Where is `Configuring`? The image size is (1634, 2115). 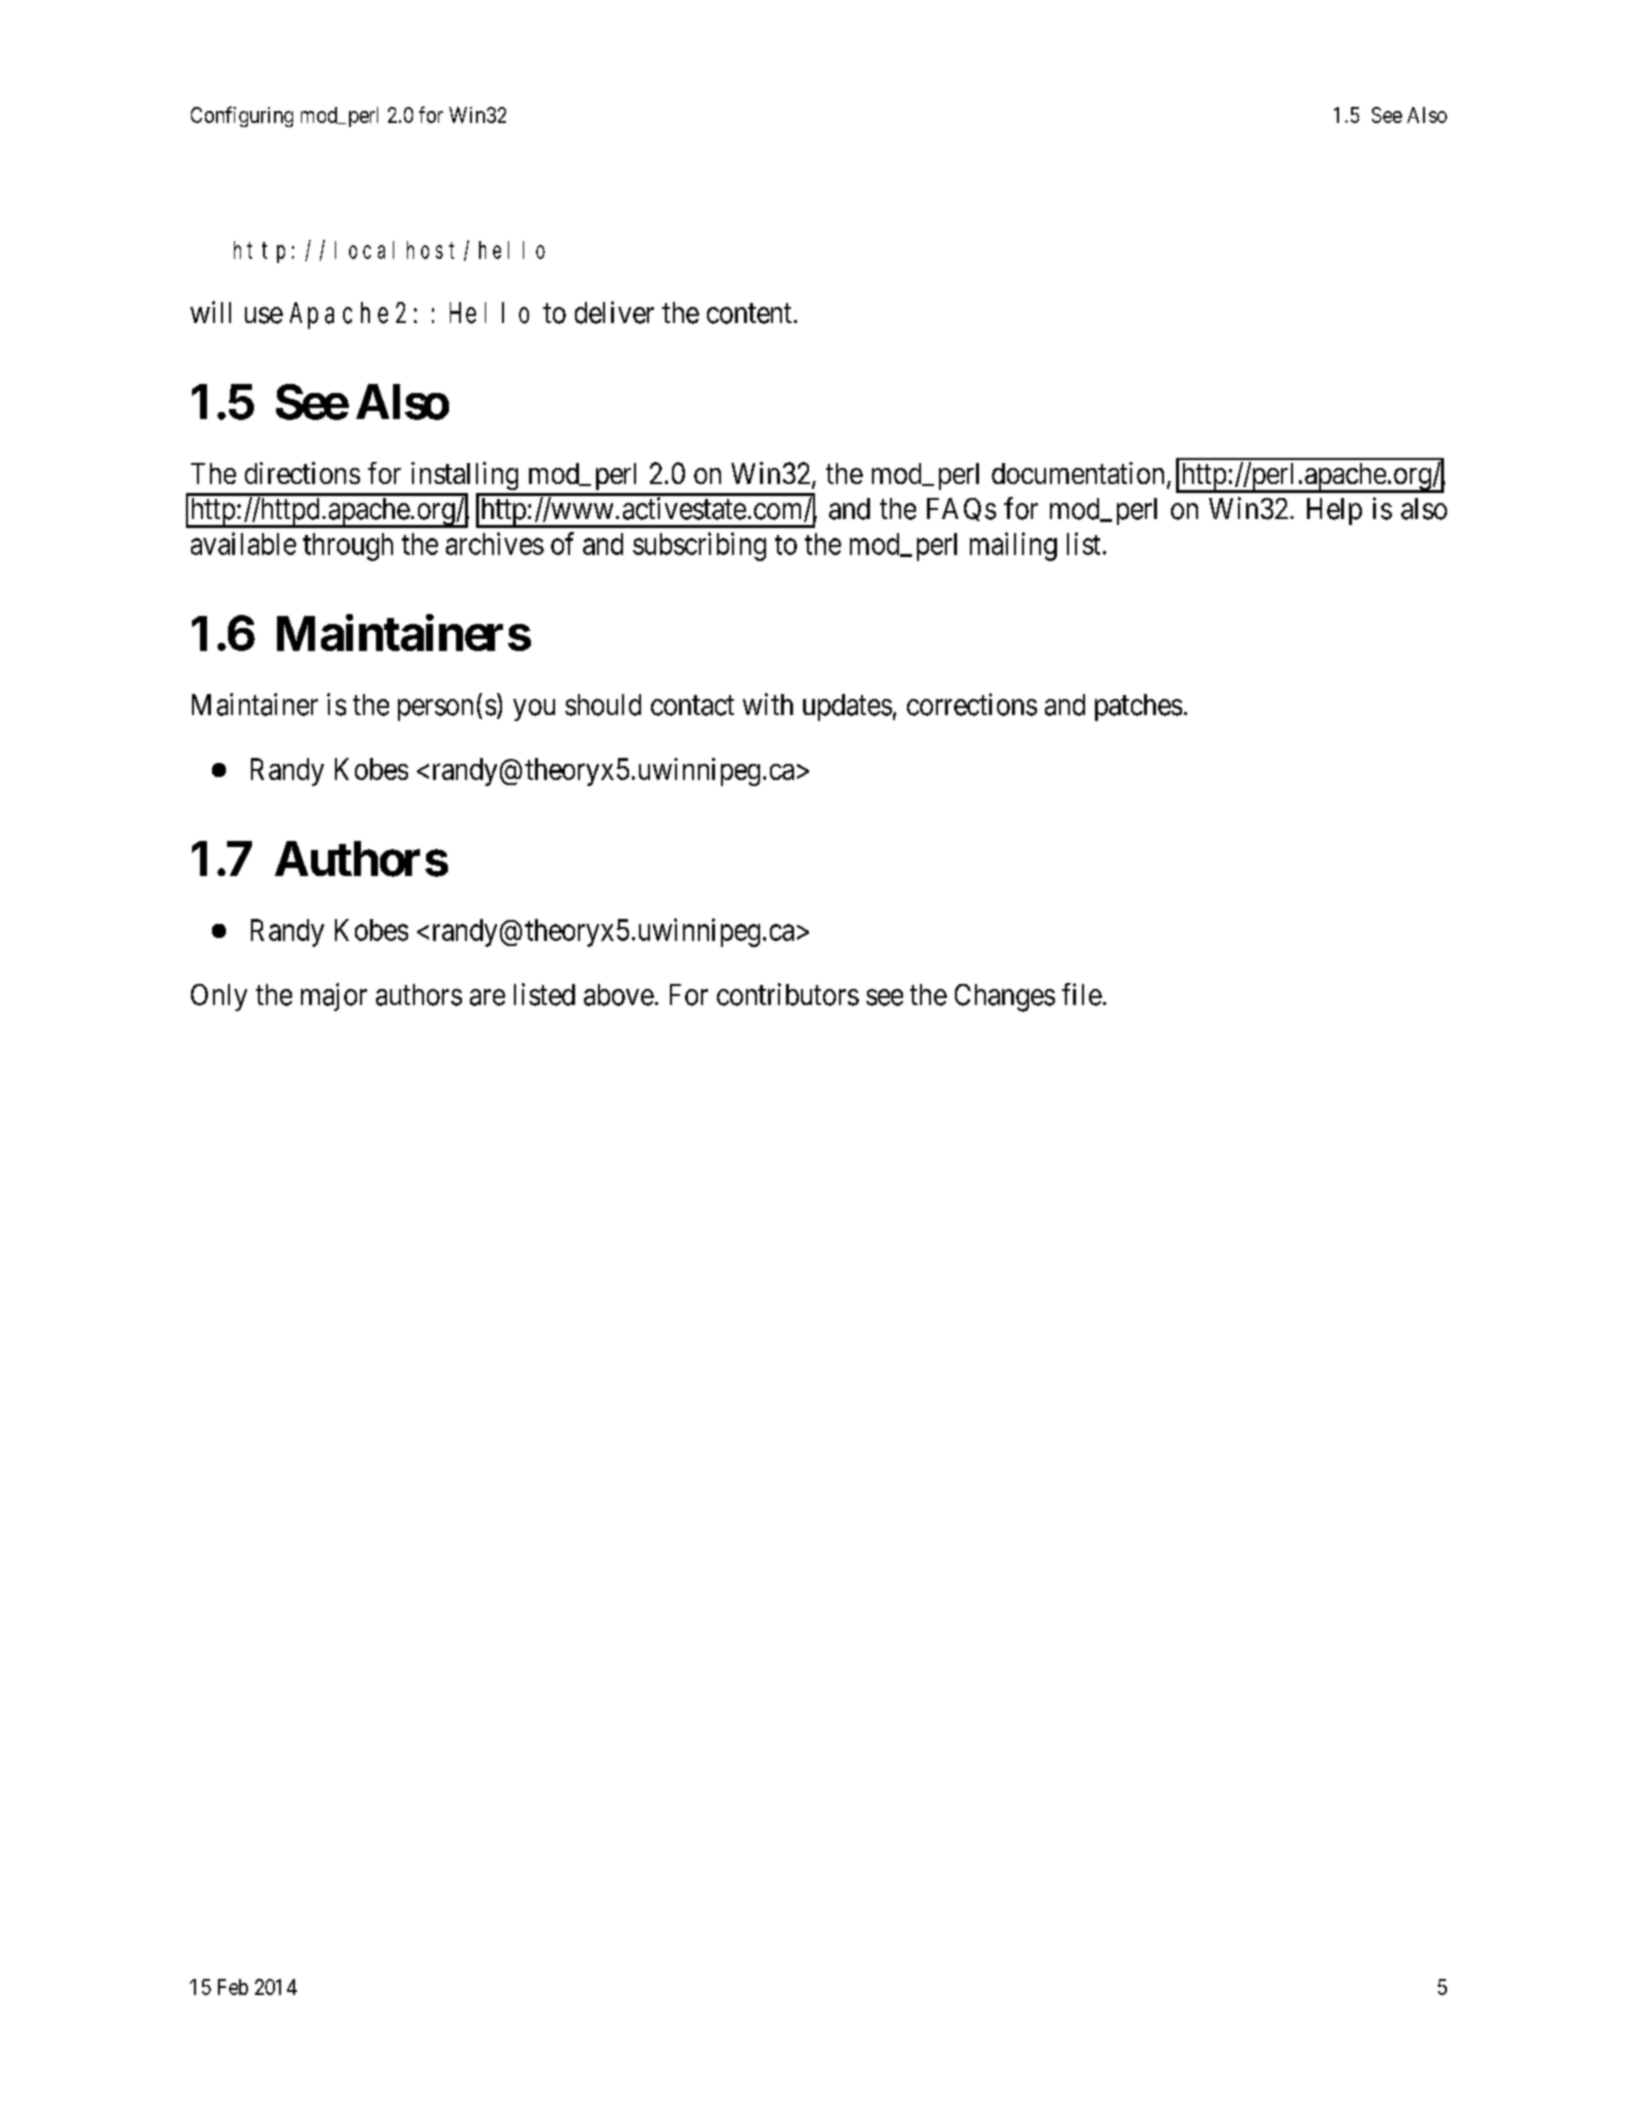 Configuring is located at coordinates (242, 116).
